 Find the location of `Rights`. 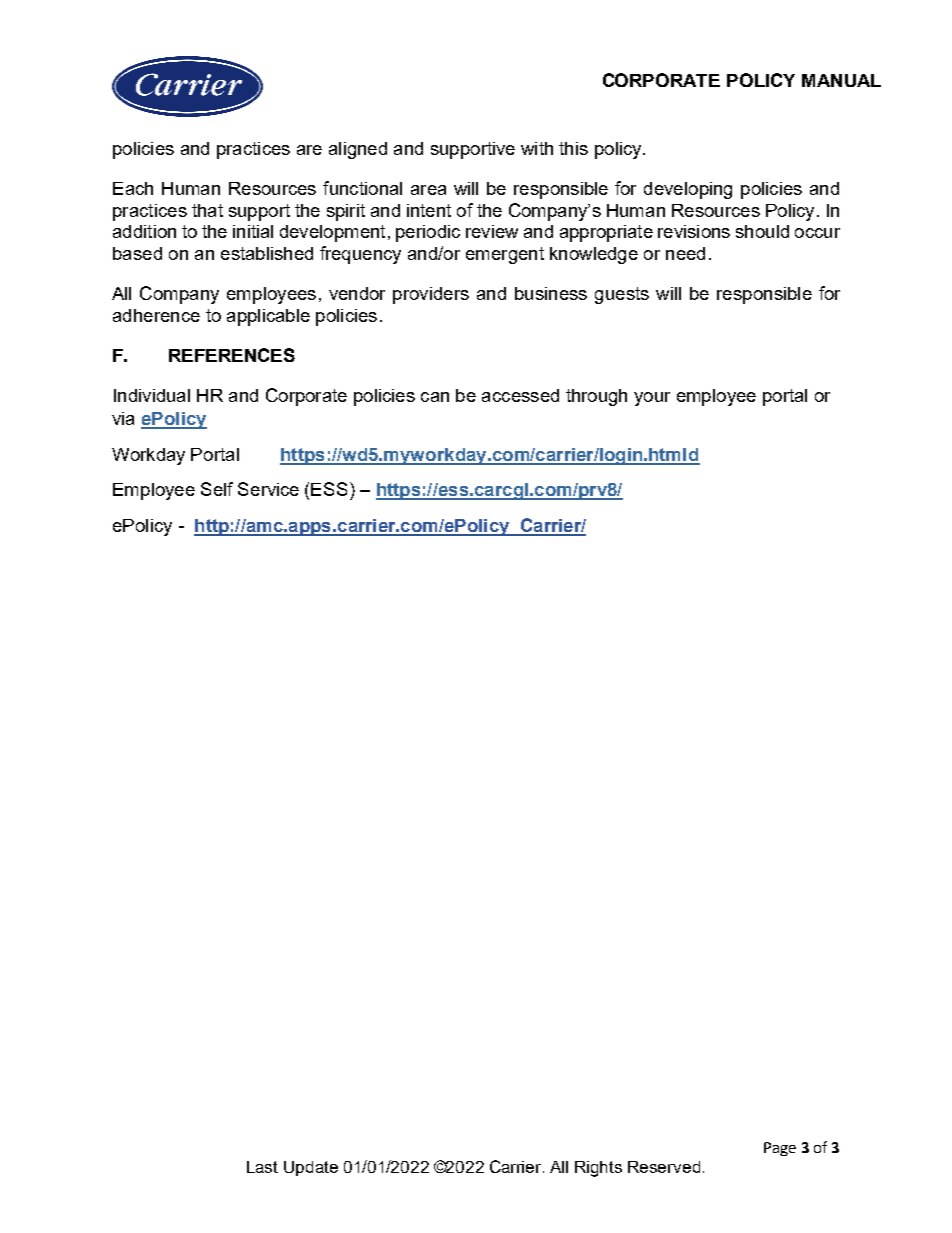

Rights is located at coordinates (598, 1169).
